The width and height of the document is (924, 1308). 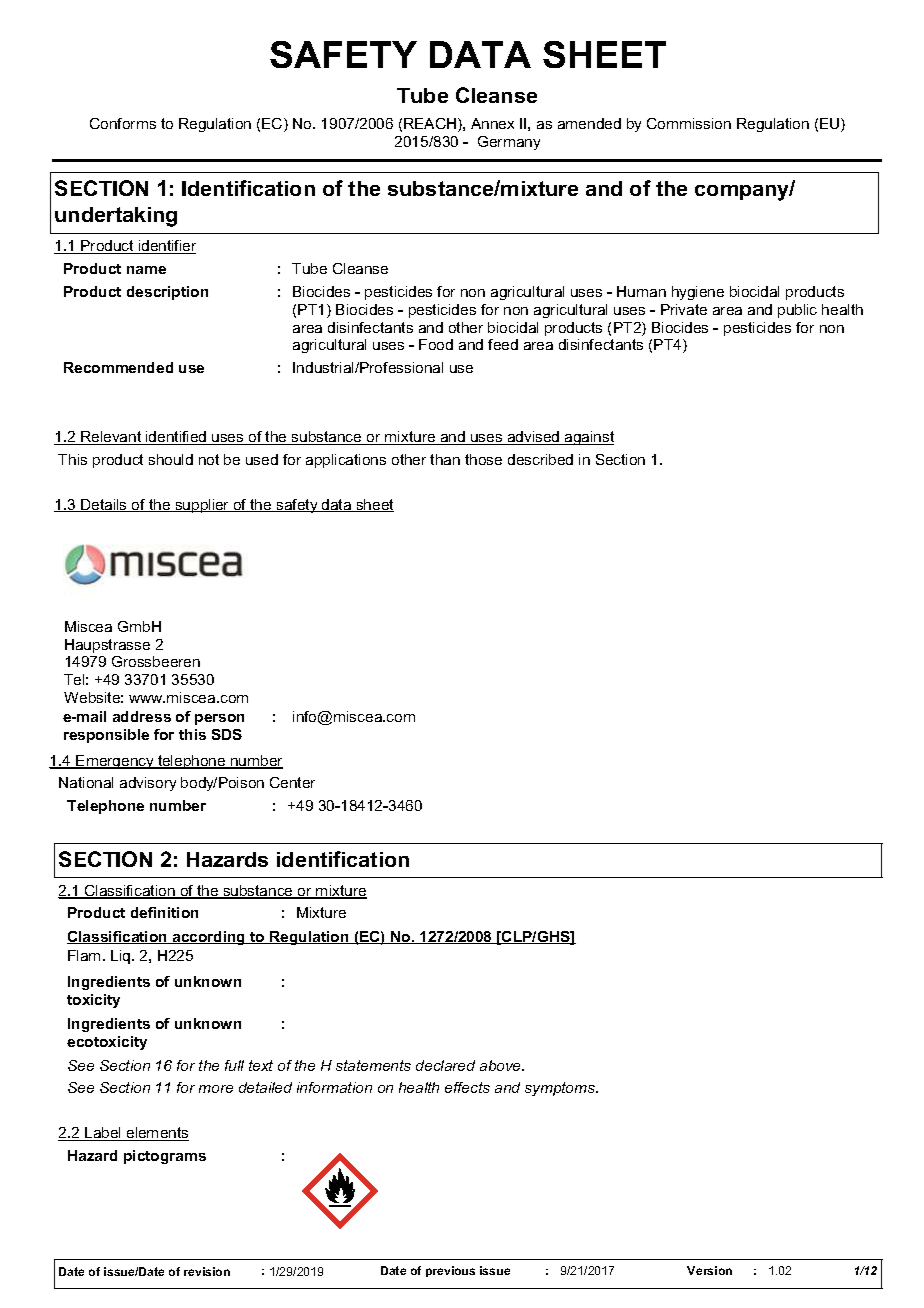 I want to click on revision, so click(x=207, y=1271).
